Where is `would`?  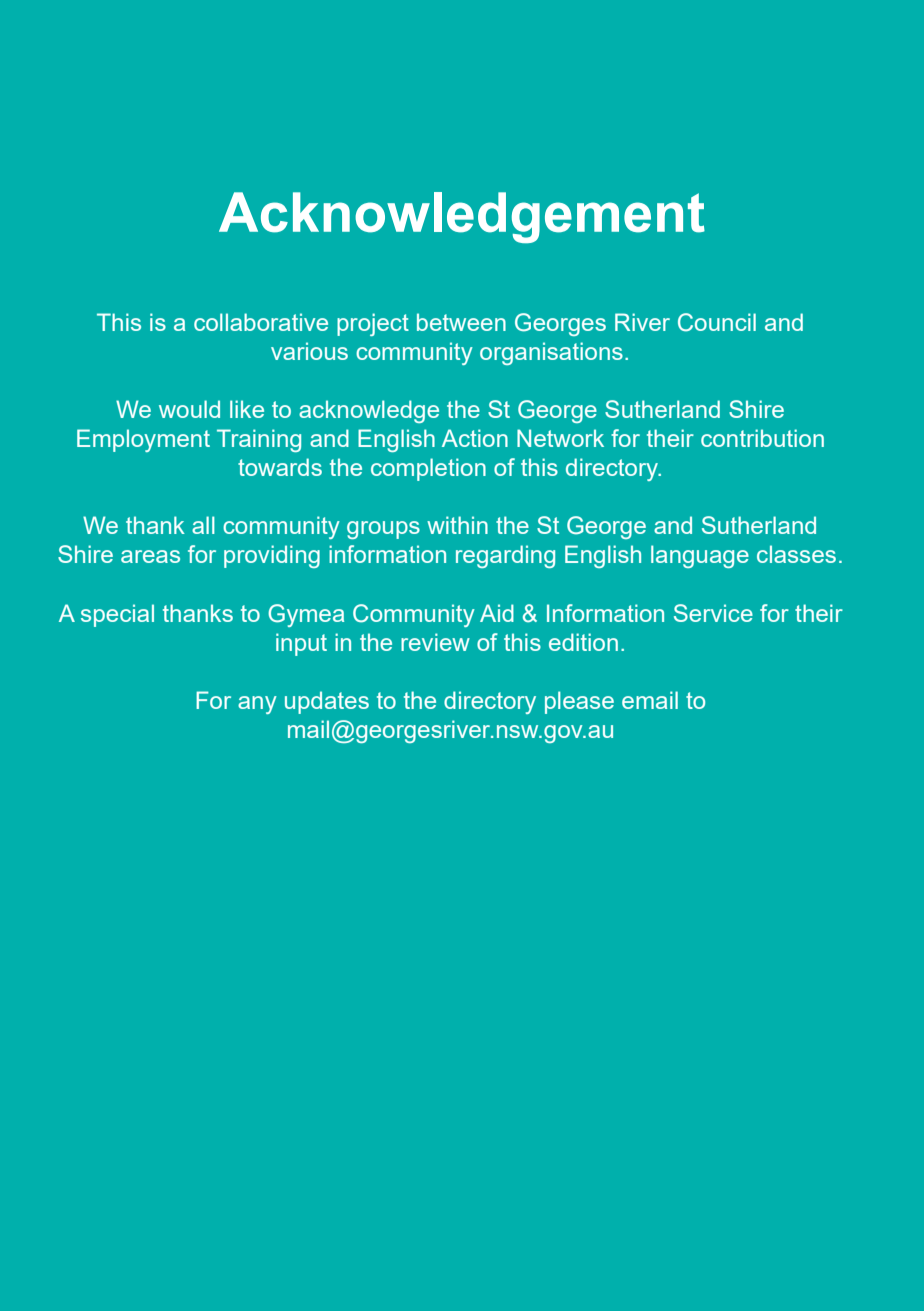
would is located at coordinates (189, 409).
